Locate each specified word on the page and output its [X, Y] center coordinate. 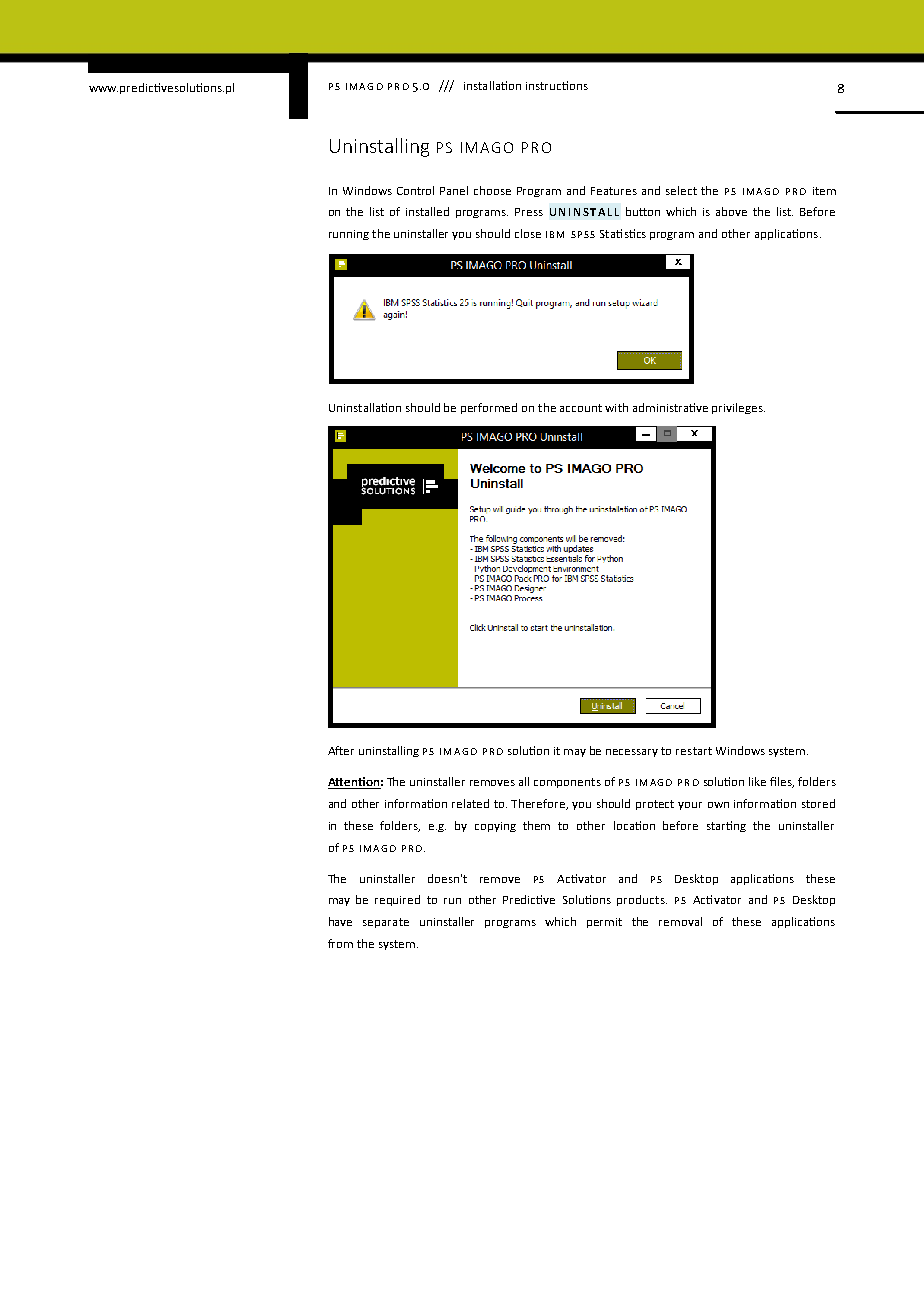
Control [415, 190]
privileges [738, 408]
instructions [557, 85]
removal [680, 921]
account [581, 408]
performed [489, 408]
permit [604, 923]
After [341, 750]
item [824, 191]
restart [694, 751]
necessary [632, 753]
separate [386, 923]
